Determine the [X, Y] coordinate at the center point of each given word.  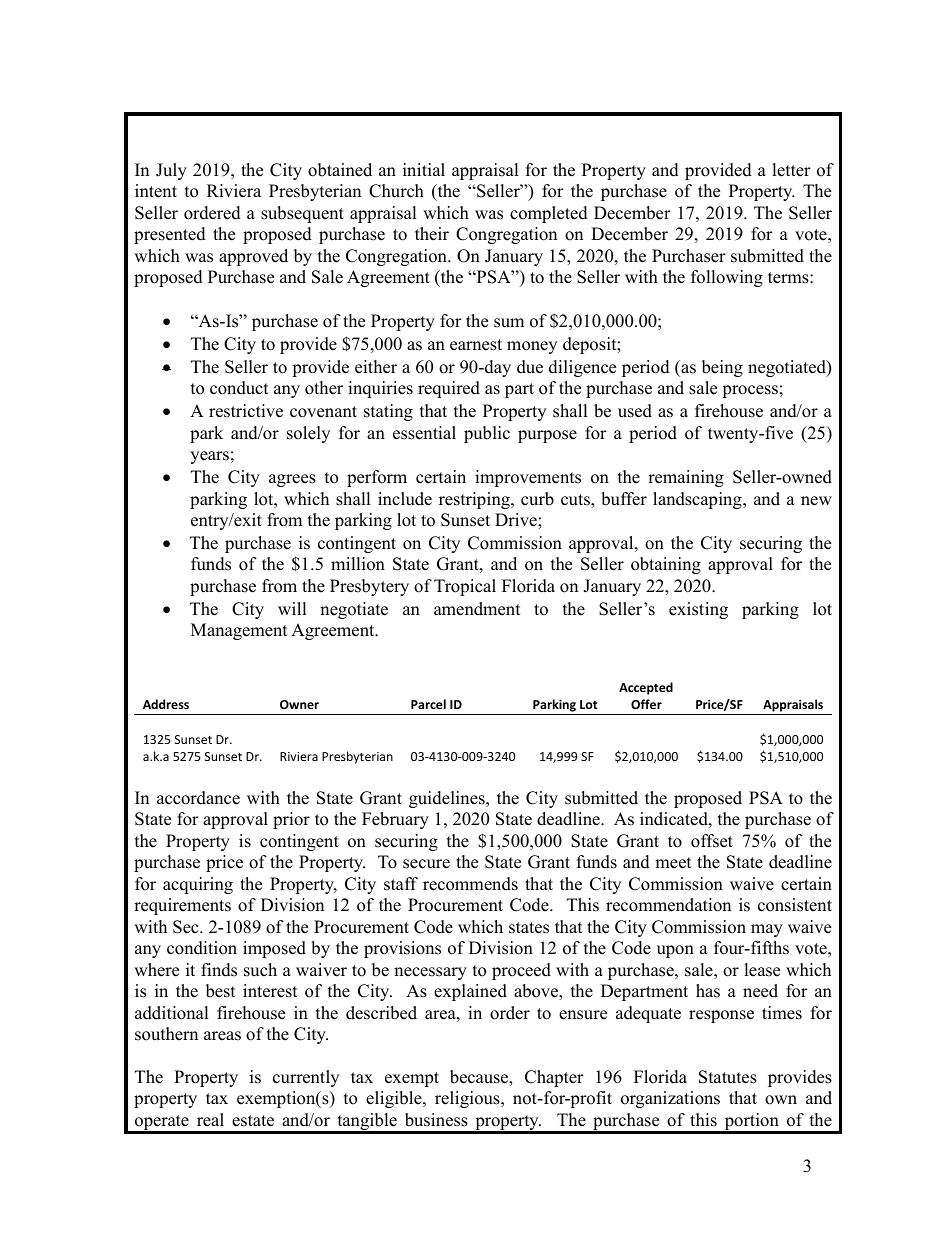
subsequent [302, 214]
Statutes [728, 1077]
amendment [477, 609]
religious [468, 1099]
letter [791, 170]
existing [698, 610]
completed [549, 214]
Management [239, 631]
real [210, 1120]
